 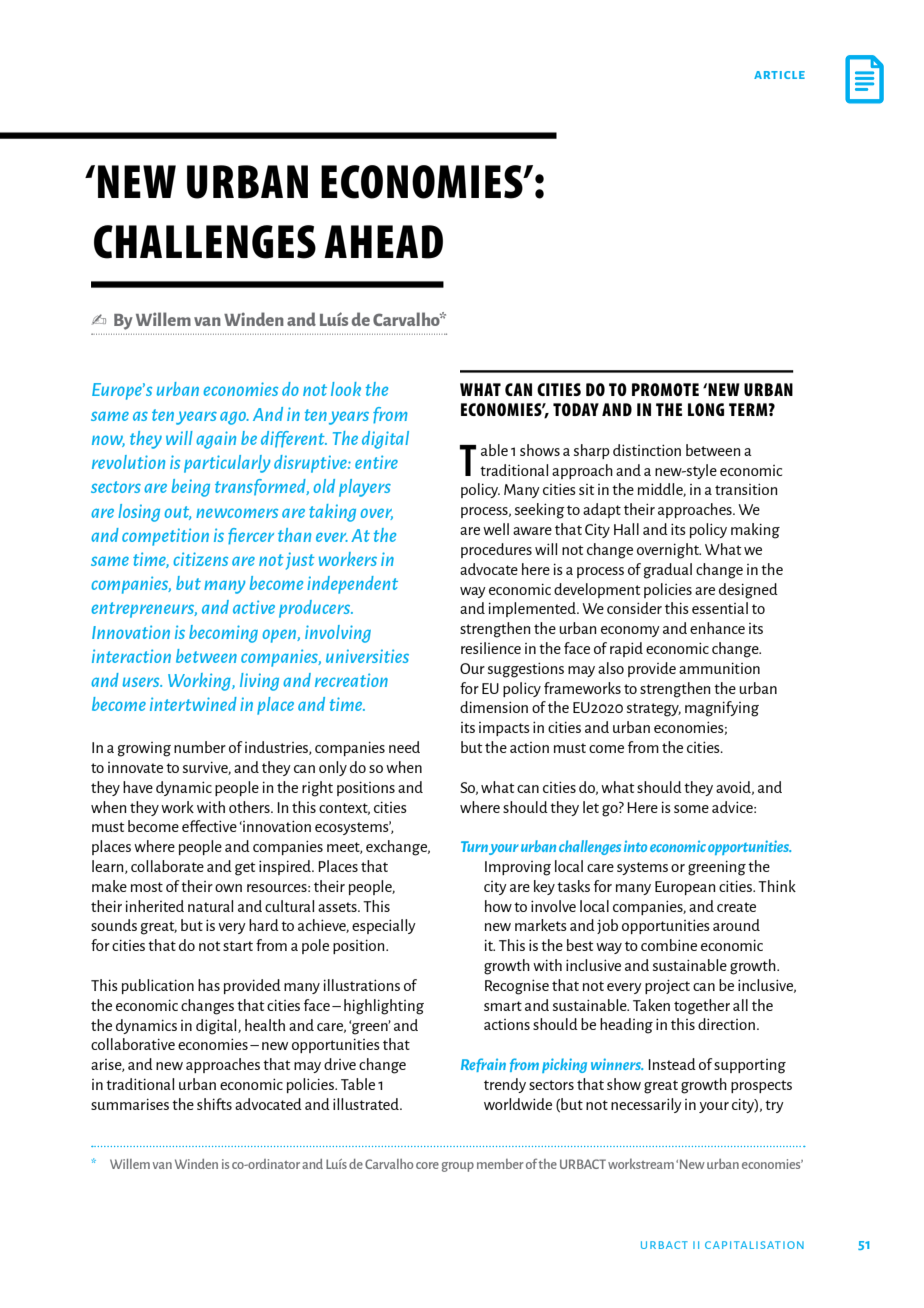 I want to click on look, so click(x=346, y=389).
